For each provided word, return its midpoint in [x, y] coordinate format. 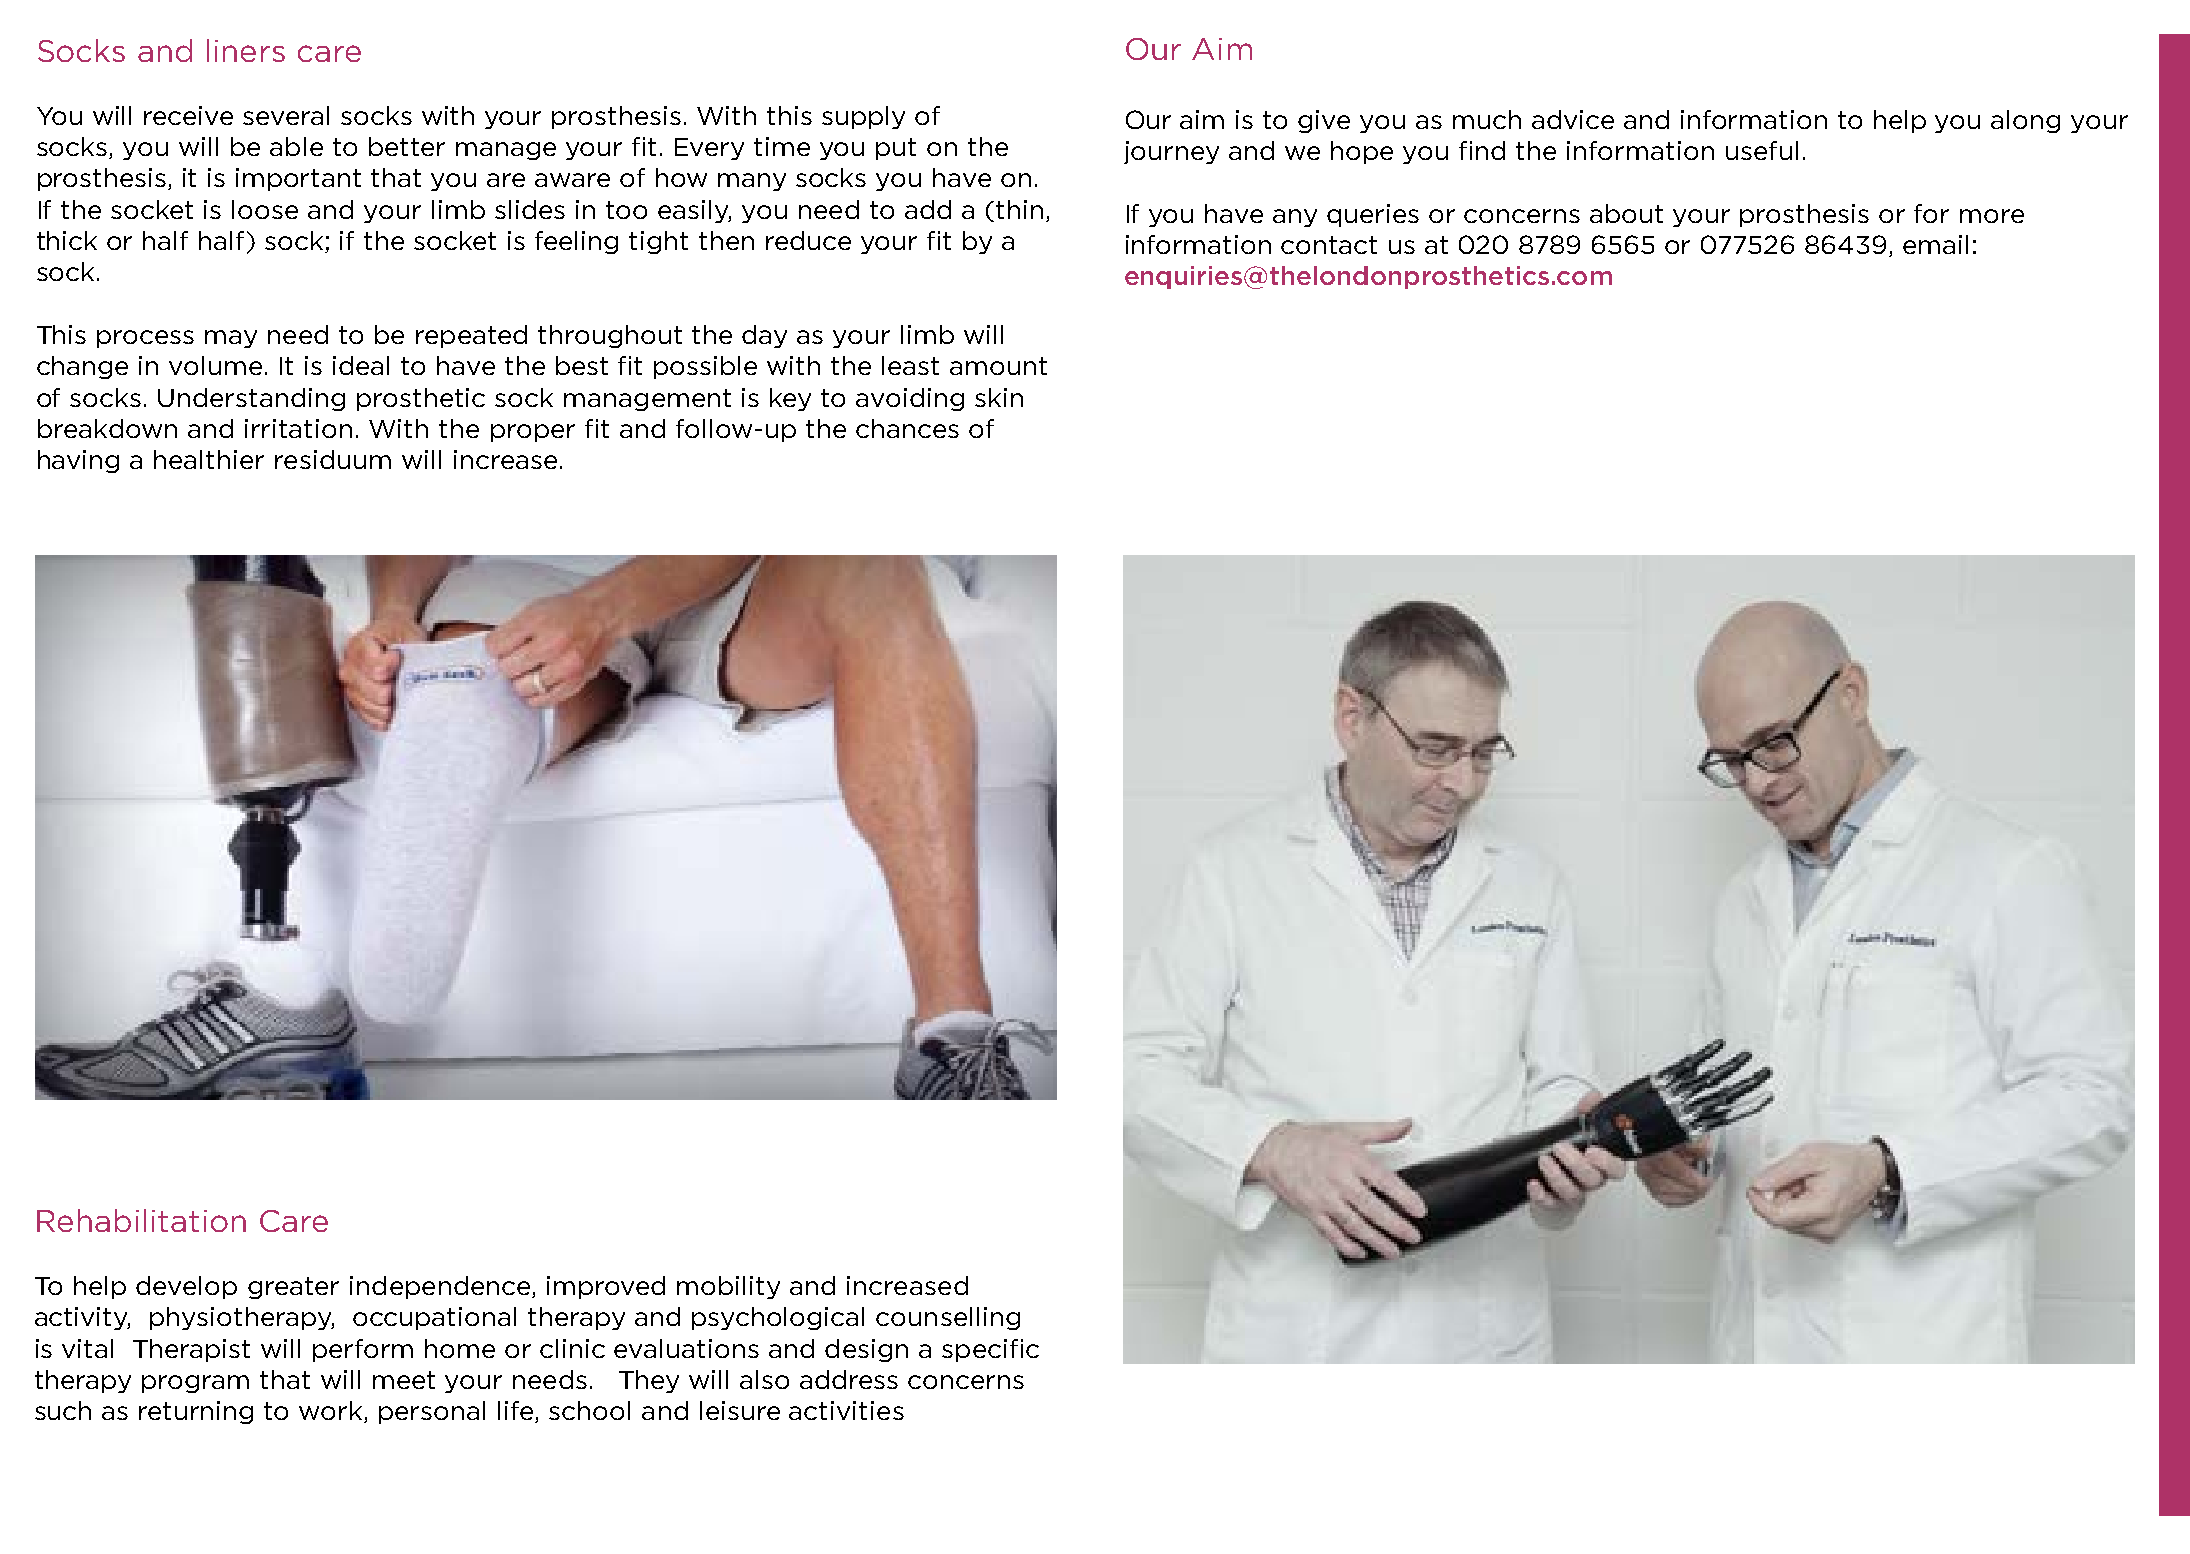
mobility [728, 1287]
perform [363, 1350]
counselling [948, 1318]
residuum [333, 459]
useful [1762, 150]
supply [863, 117]
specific [990, 1350]
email [1935, 244]
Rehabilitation [141, 1220]
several [286, 115]
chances [907, 428]
